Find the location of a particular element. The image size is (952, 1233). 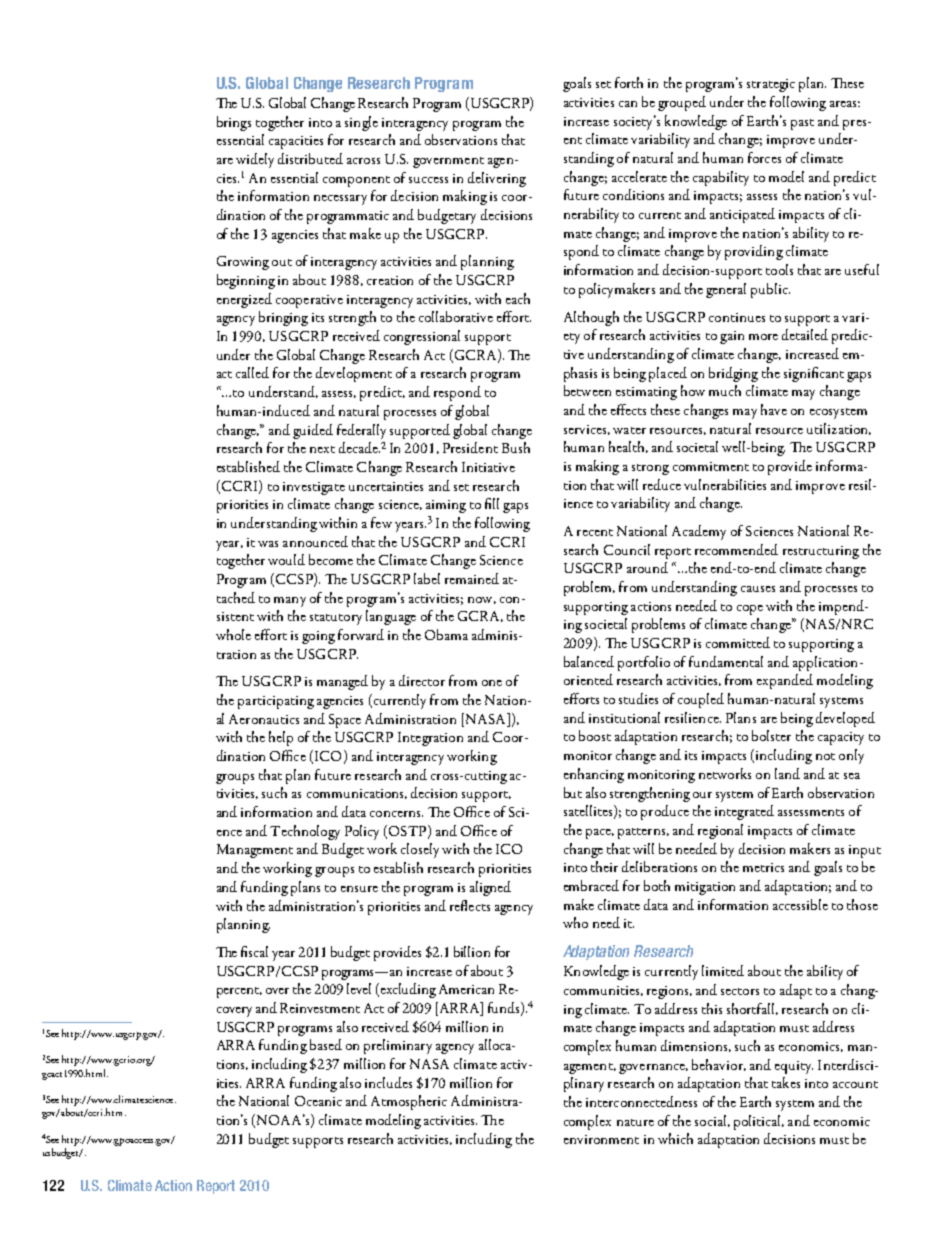

balanced is located at coordinates (589, 661).
